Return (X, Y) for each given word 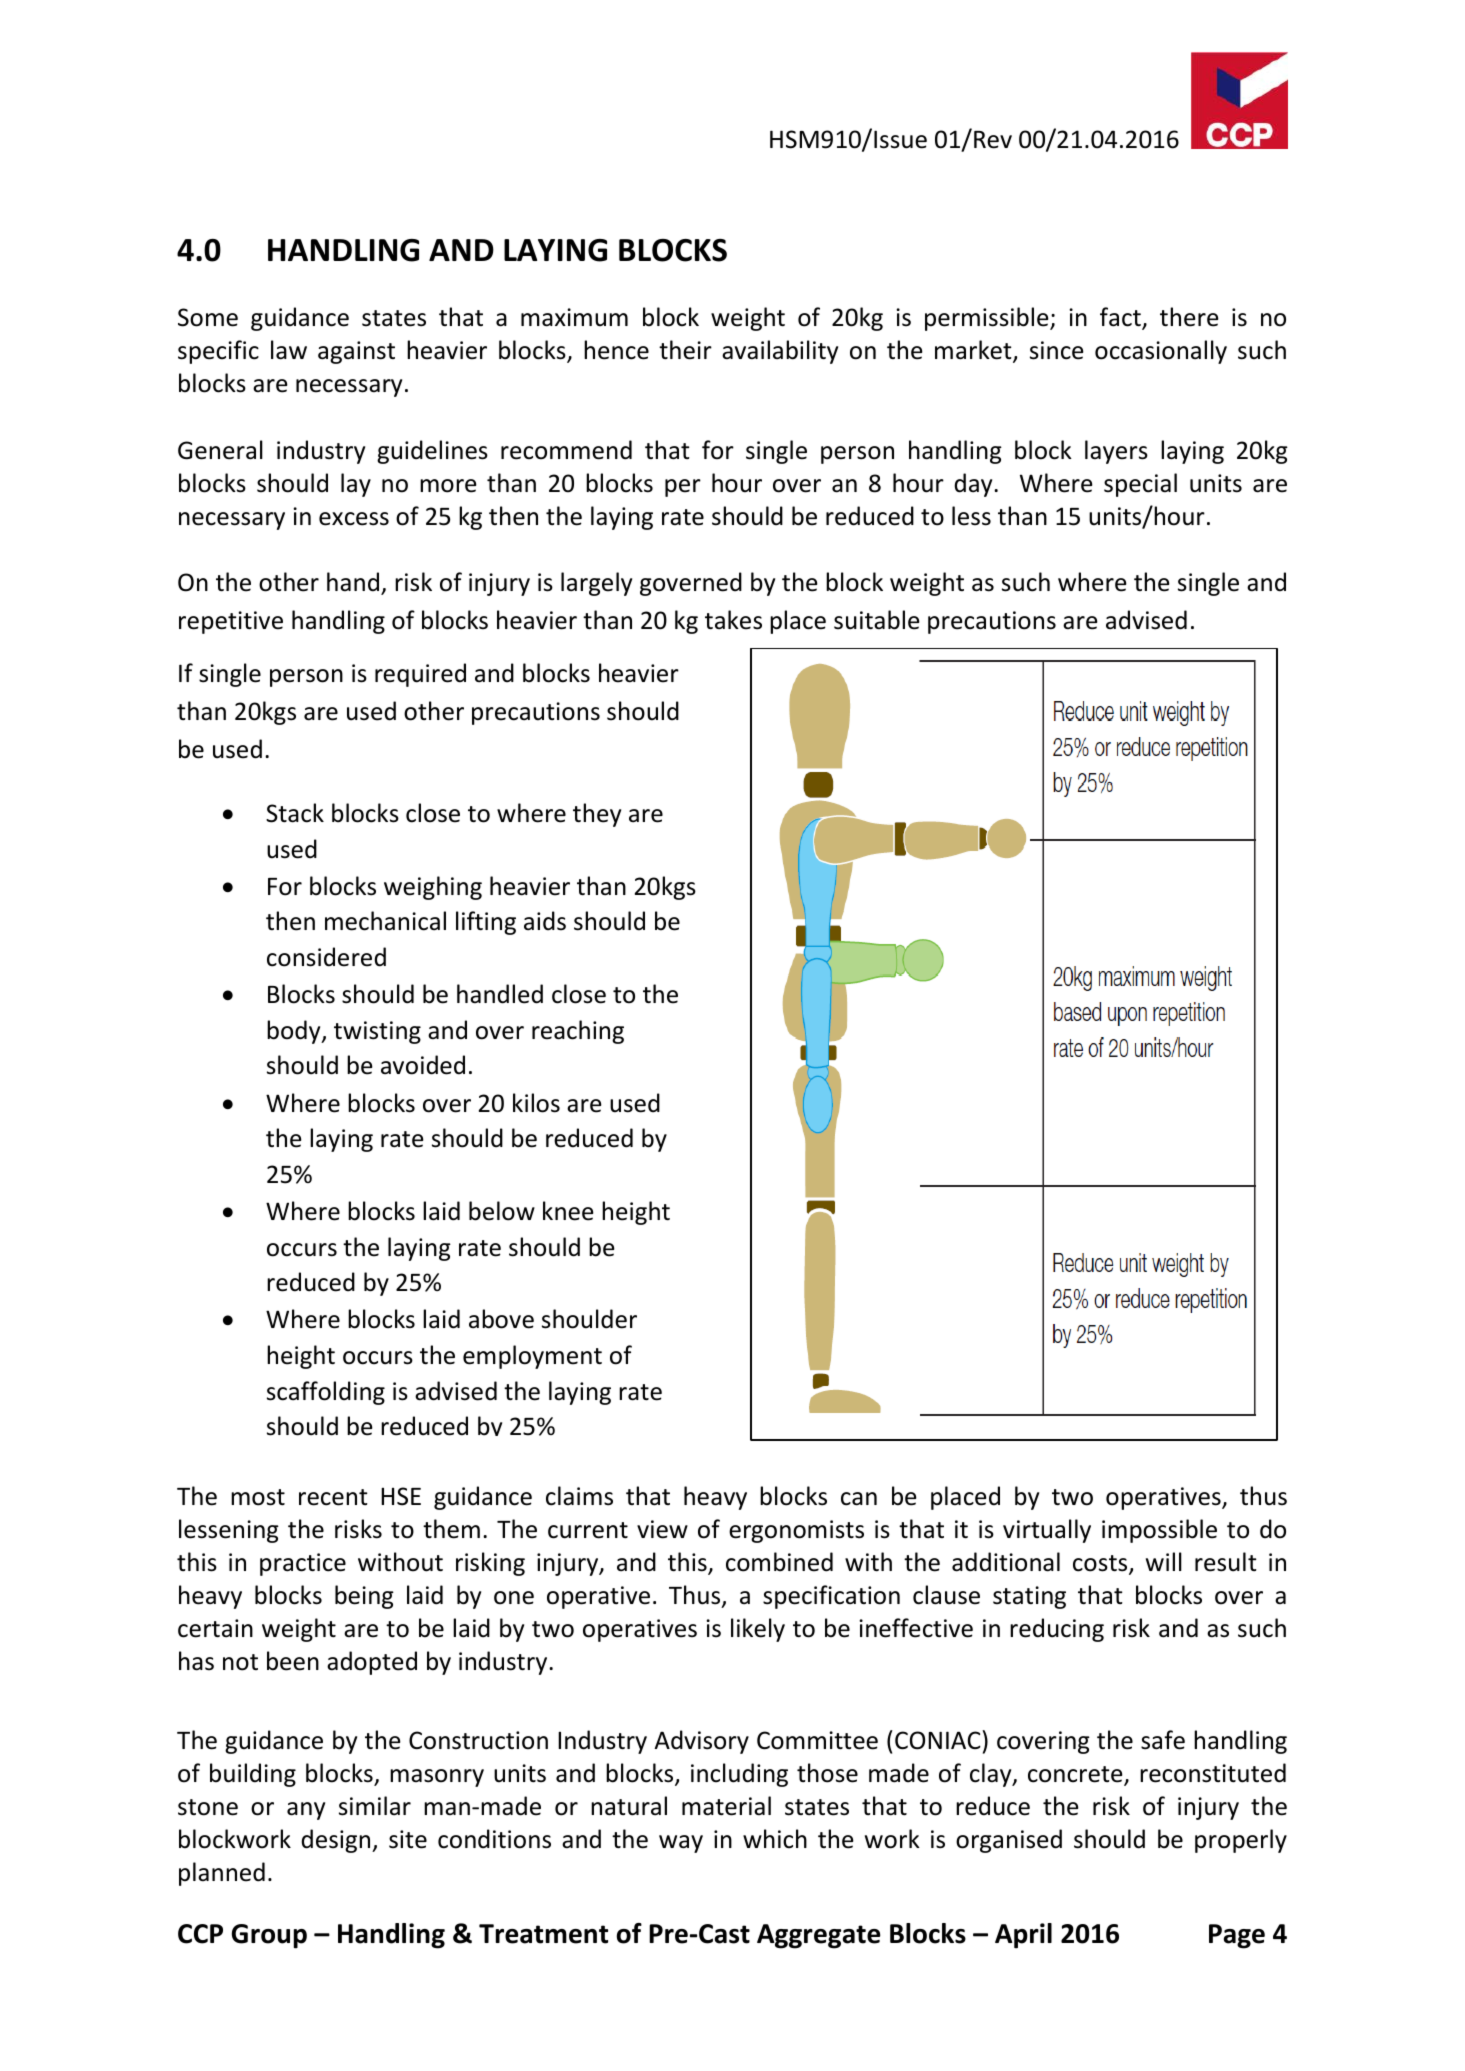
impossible (1159, 1531)
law (289, 350)
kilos (536, 1103)
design (337, 1841)
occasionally (1161, 352)
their (685, 350)
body (295, 1032)
